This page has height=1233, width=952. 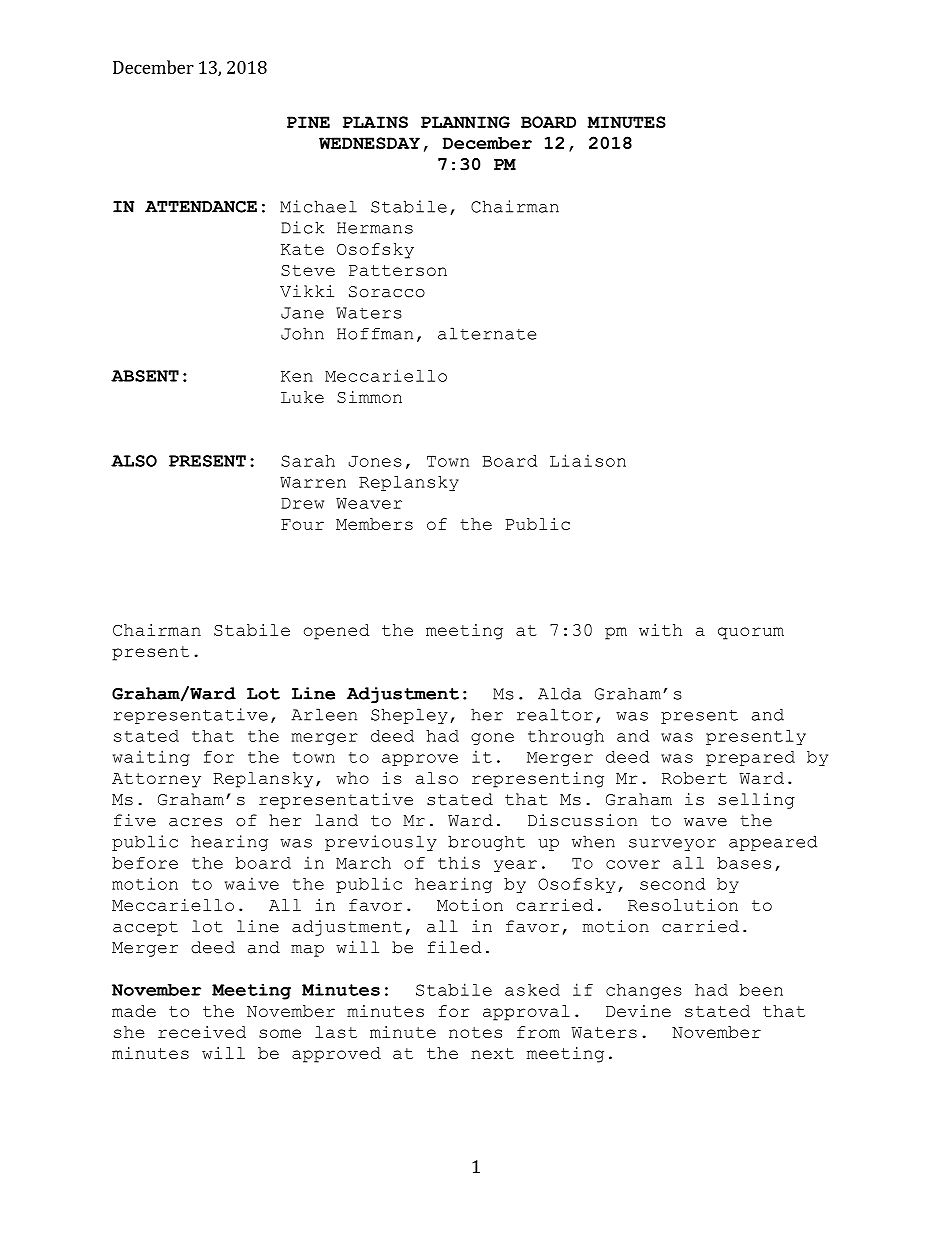 I want to click on PINE, so click(x=308, y=122).
